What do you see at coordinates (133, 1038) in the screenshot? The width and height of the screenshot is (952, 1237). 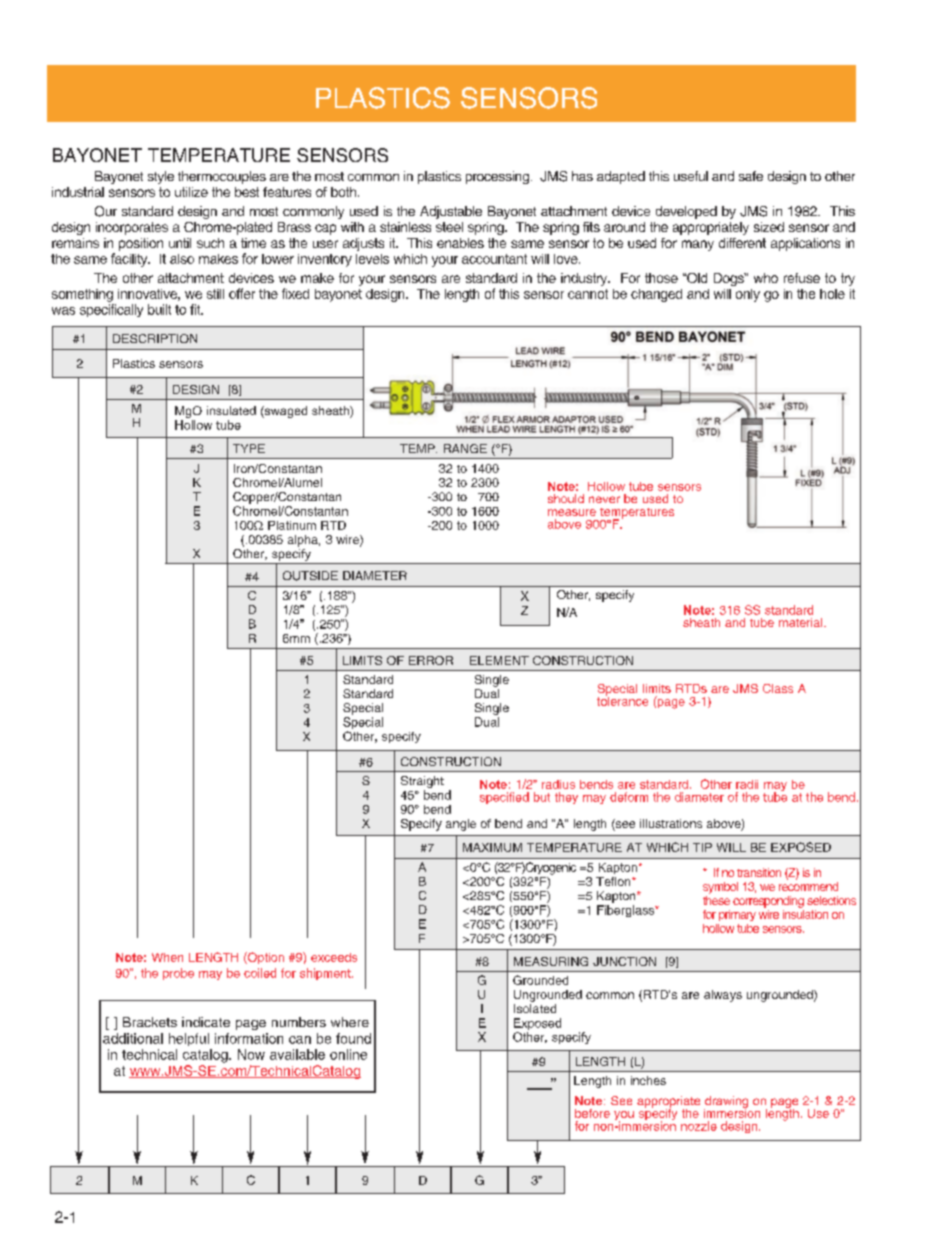 I see `additional` at bounding box center [133, 1038].
